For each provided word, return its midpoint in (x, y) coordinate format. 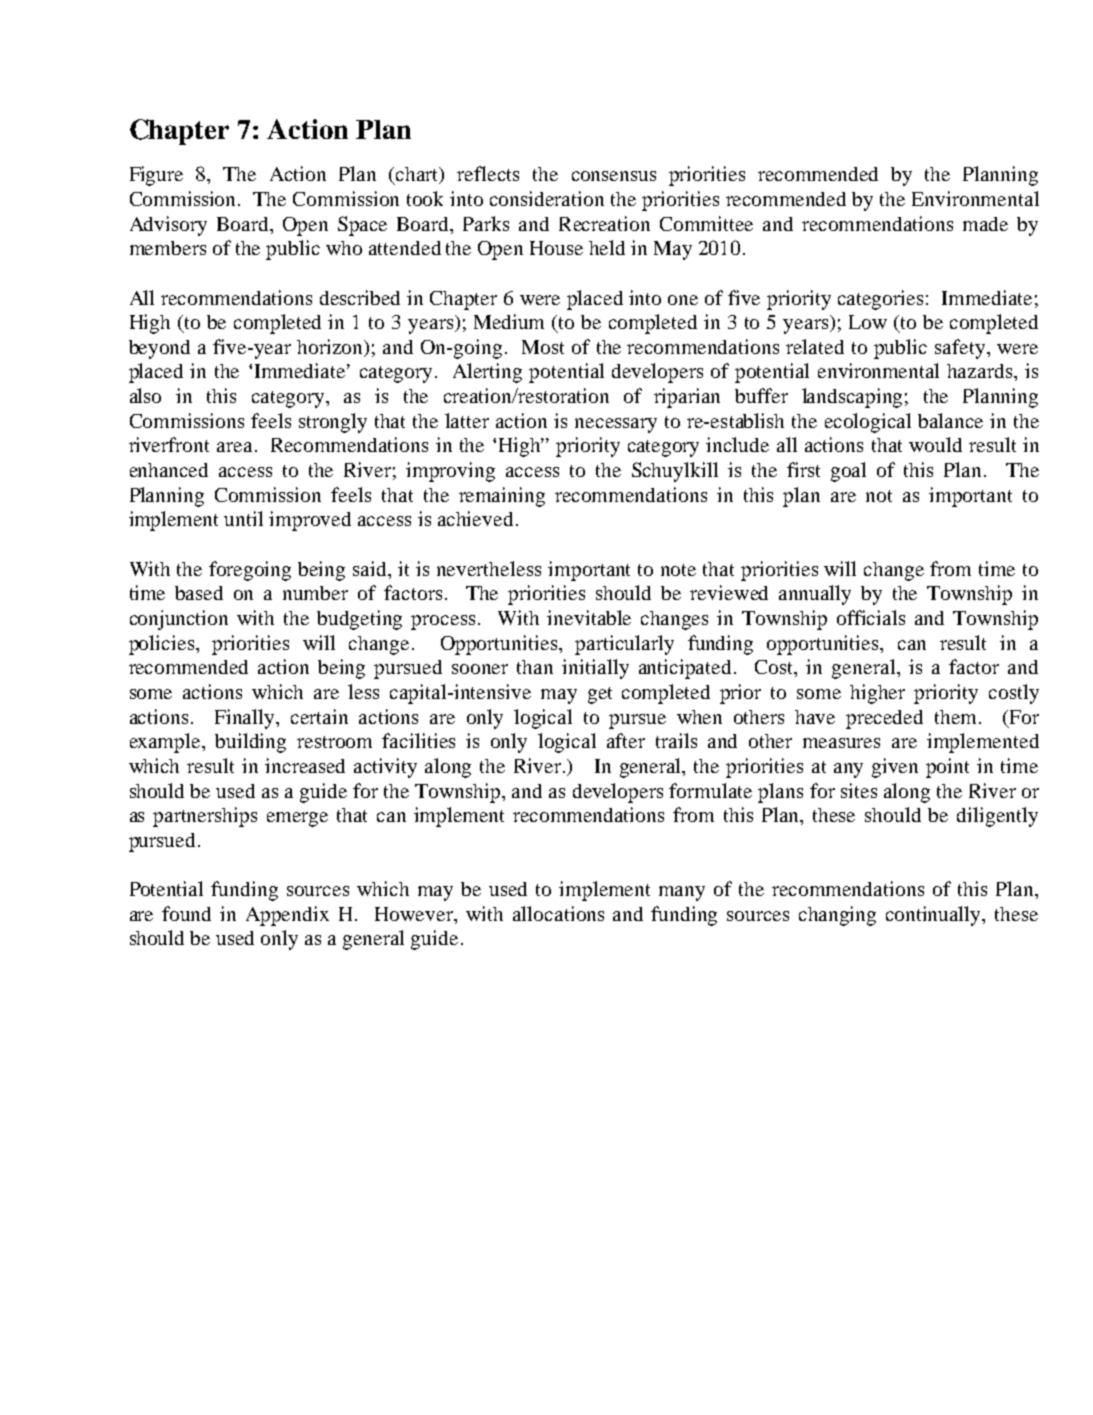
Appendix (287, 916)
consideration (547, 198)
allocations (558, 913)
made (985, 224)
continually (935, 916)
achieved (475, 518)
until (243, 518)
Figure (156, 176)
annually (815, 595)
